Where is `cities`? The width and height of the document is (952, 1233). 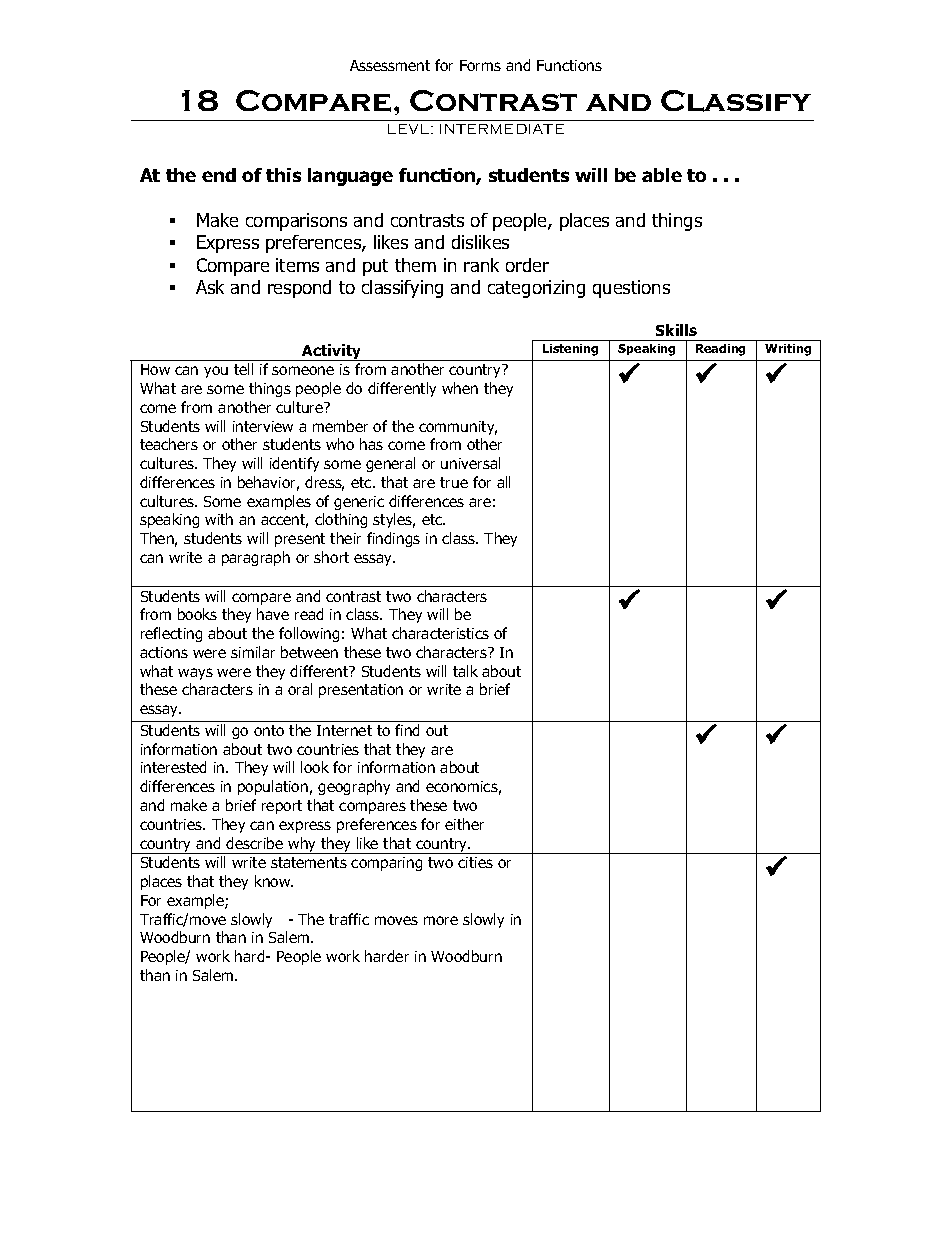 cities is located at coordinates (475, 862).
